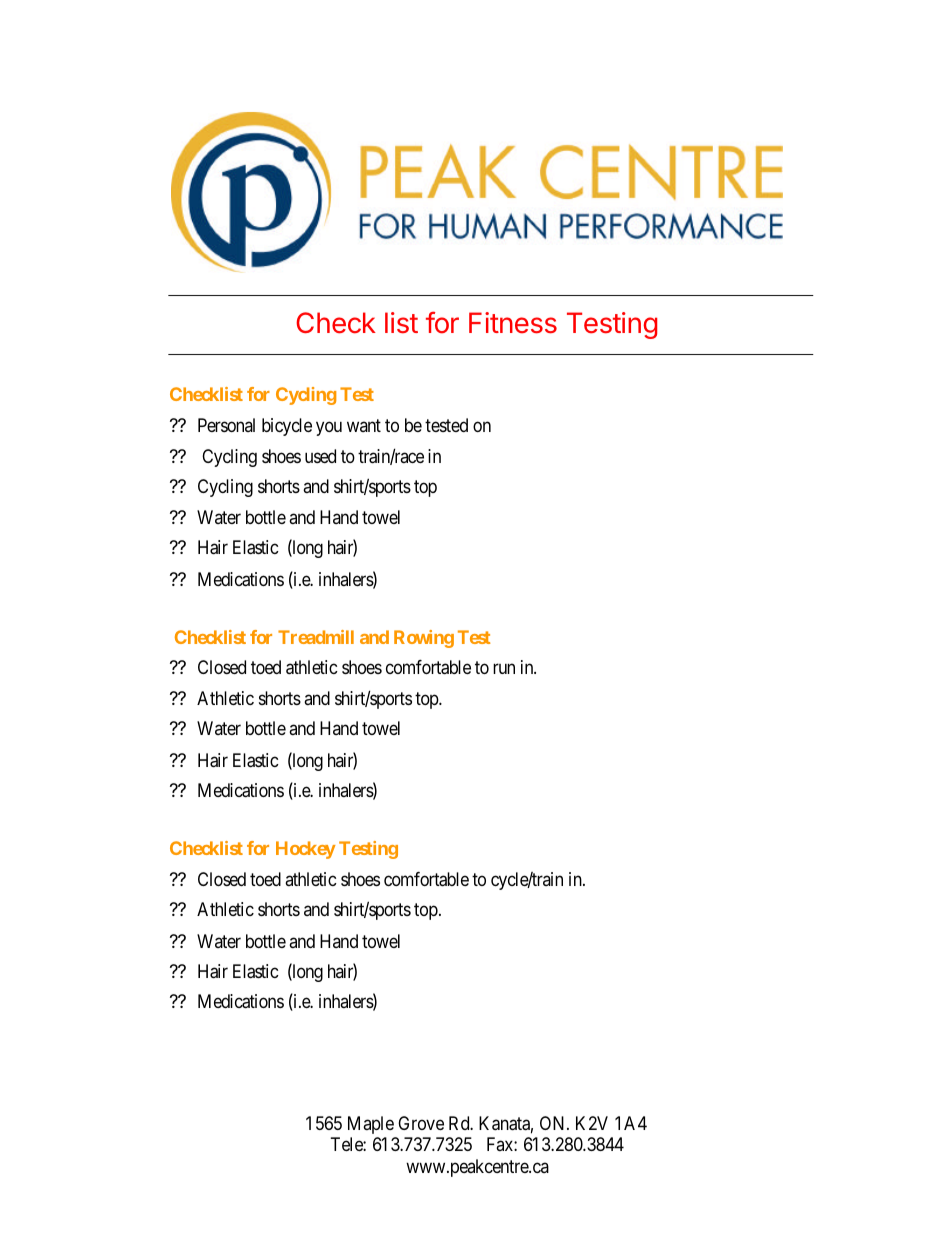 Image resolution: width=952 pixels, height=1233 pixels. What do you see at coordinates (424, 639) in the page?
I see `Rowing` at bounding box center [424, 639].
